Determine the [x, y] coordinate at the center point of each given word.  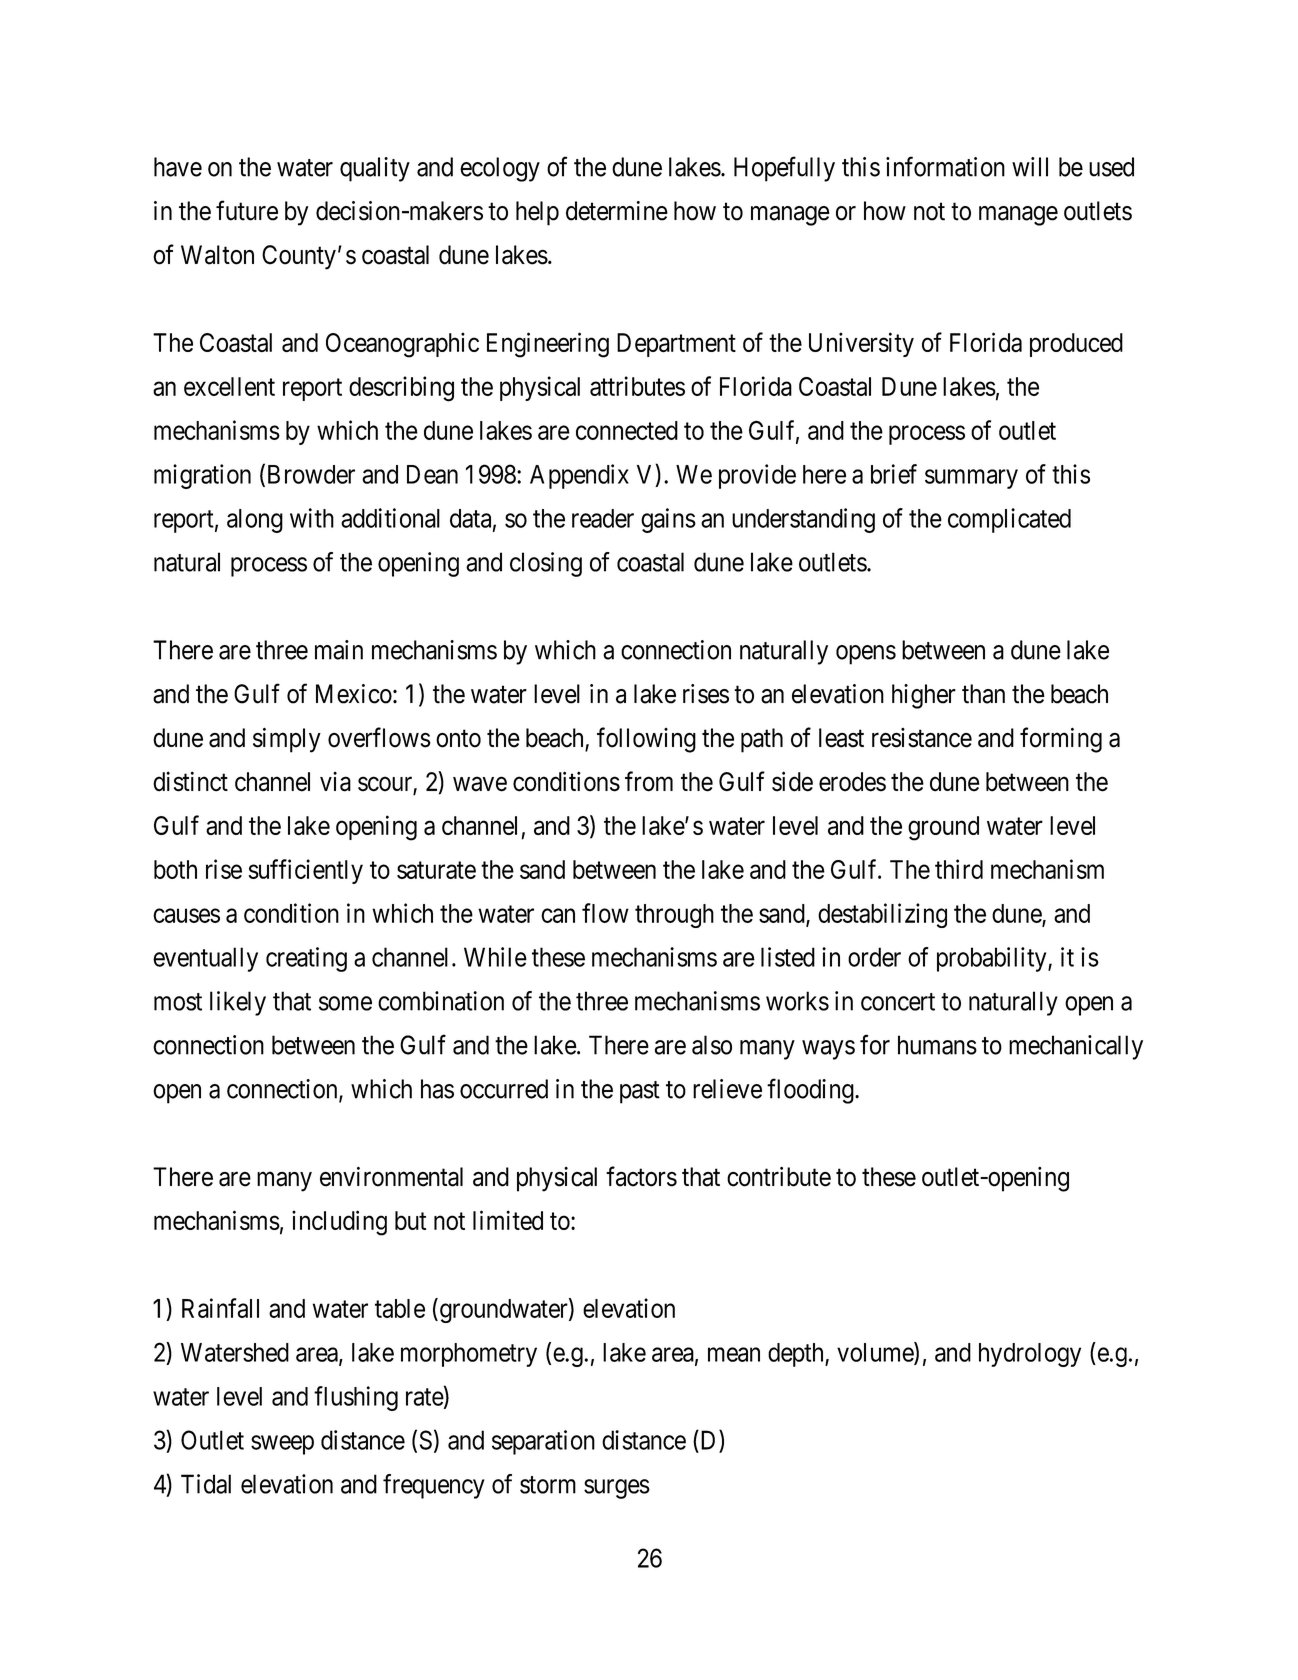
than [983, 694]
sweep [282, 1445]
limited [508, 1220]
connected [627, 430]
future [247, 210]
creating [306, 959]
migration [202, 476]
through [674, 916]
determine [617, 211]
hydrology [1030, 1355]
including [339, 1223]
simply [287, 740]
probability [993, 959]
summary [971, 479]
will [1030, 167]
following [646, 740]
